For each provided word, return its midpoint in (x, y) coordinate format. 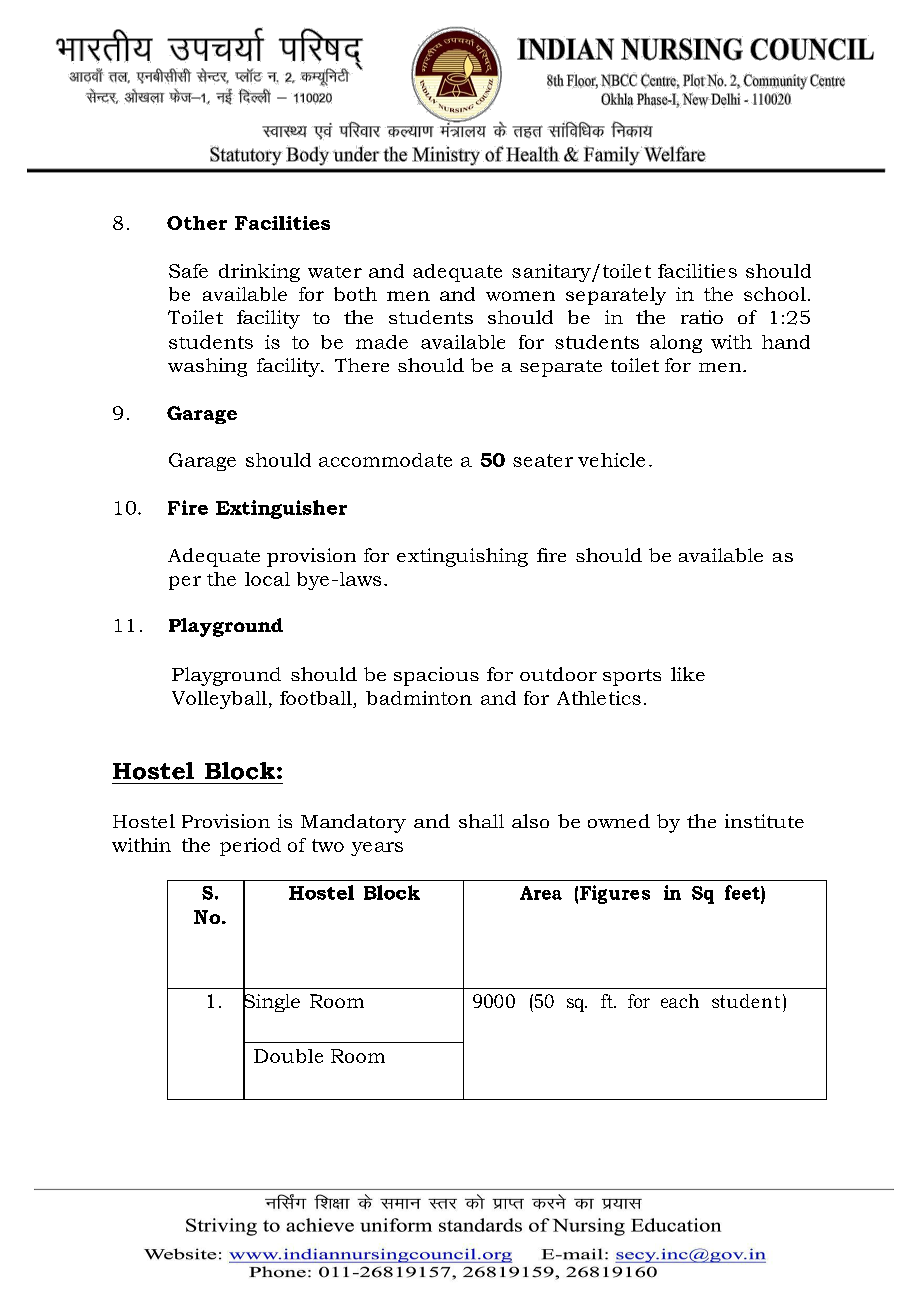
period (250, 847)
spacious (436, 676)
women (520, 296)
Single (271, 1003)
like (688, 674)
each (680, 1001)
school (775, 294)
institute (764, 821)
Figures (615, 894)
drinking (259, 273)
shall (481, 821)
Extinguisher (281, 509)
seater (543, 460)
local (267, 579)
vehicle (611, 460)
